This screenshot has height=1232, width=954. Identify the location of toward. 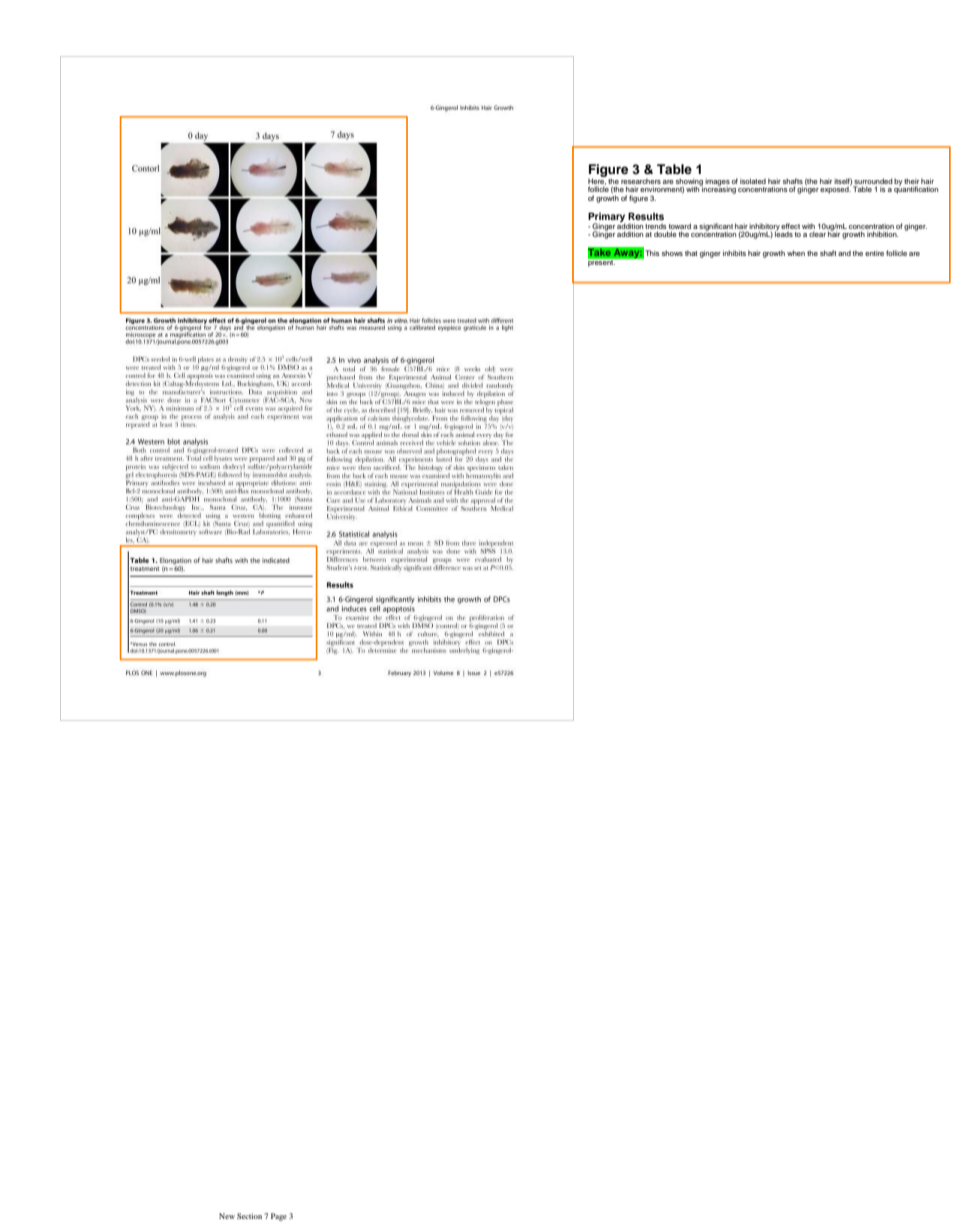
(680, 226).
